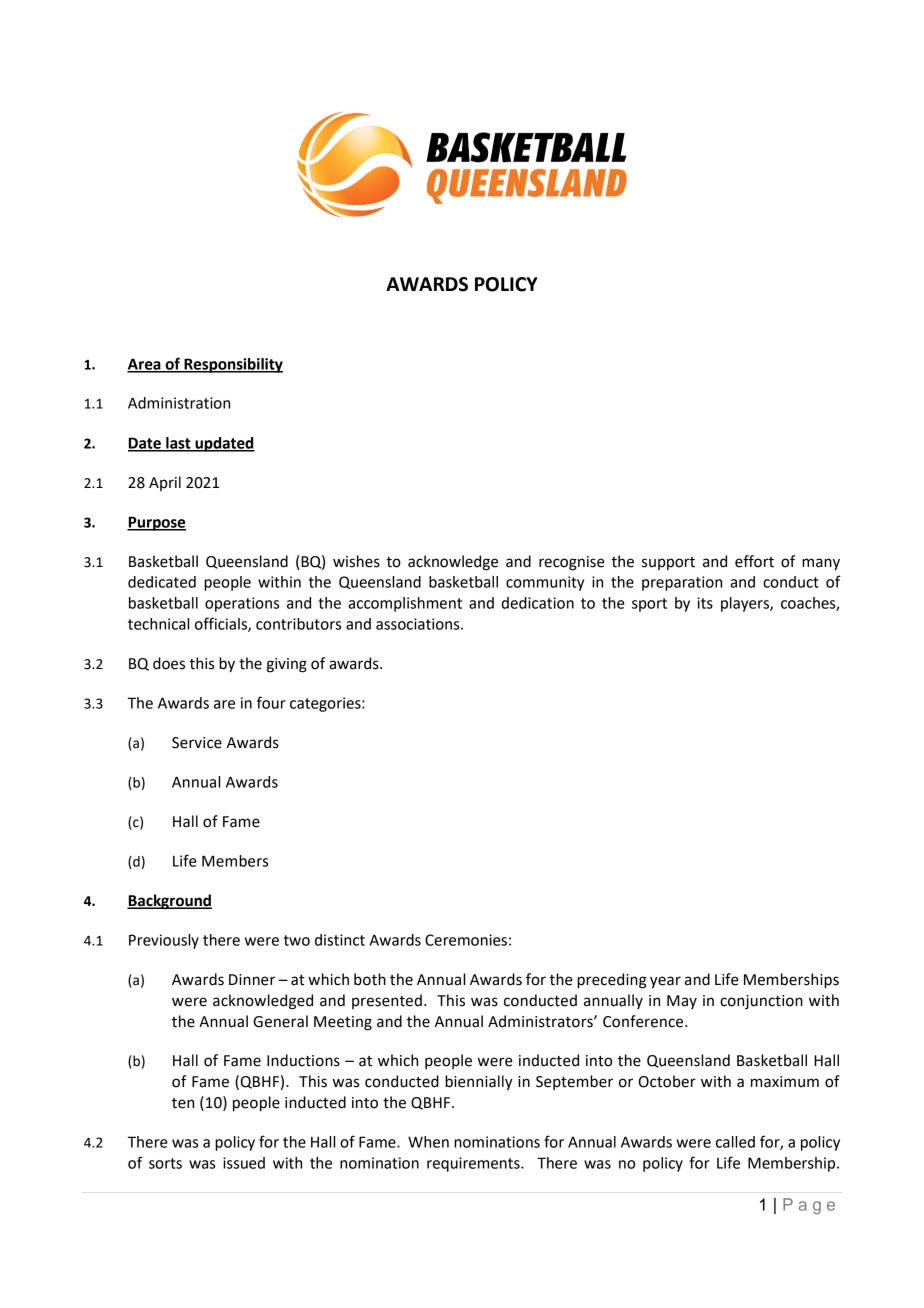  What do you see at coordinates (326, 704) in the page?
I see `categories` at bounding box center [326, 704].
